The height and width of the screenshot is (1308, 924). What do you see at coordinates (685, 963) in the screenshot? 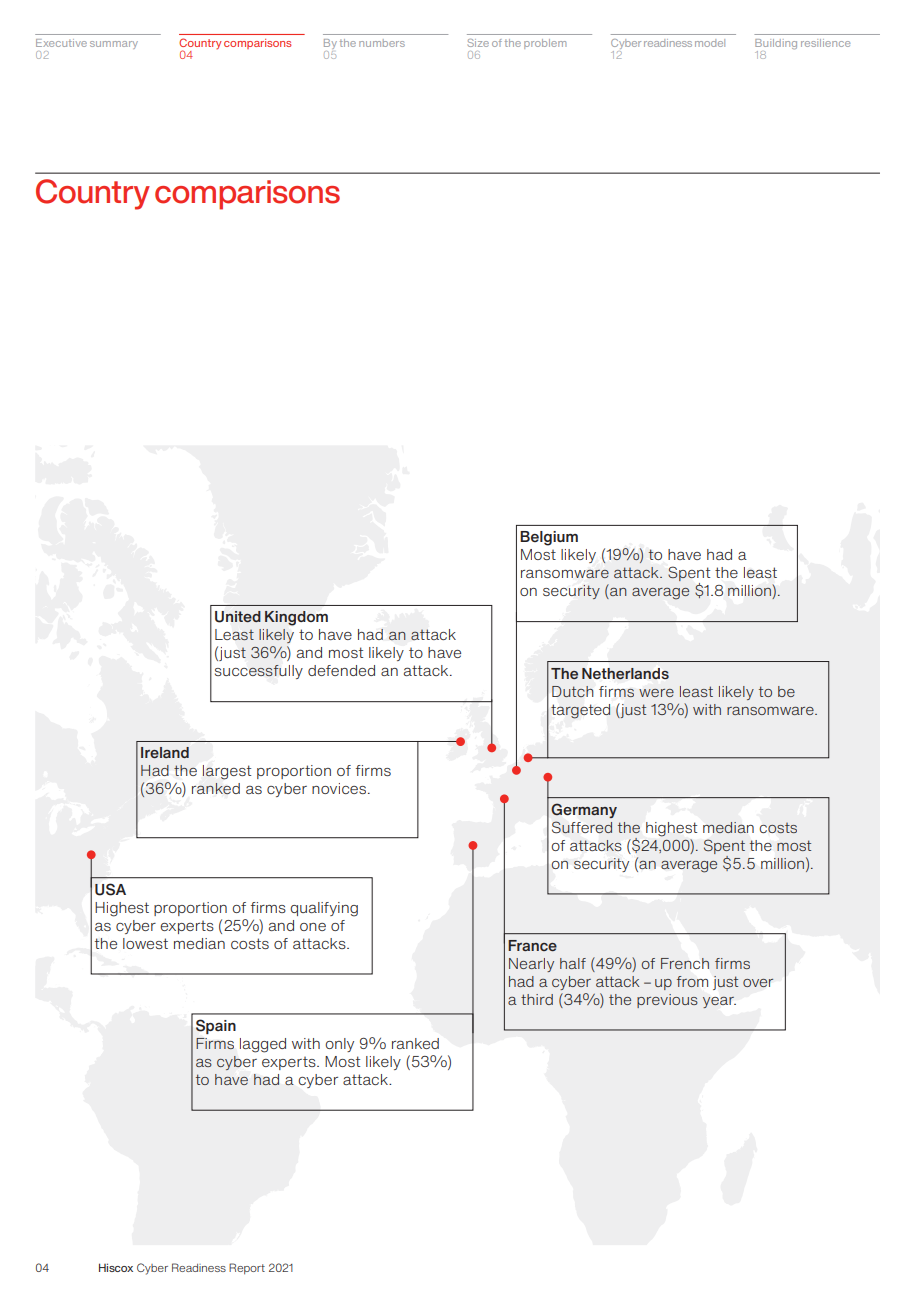
I see `French` at bounding box center [685, 963].
